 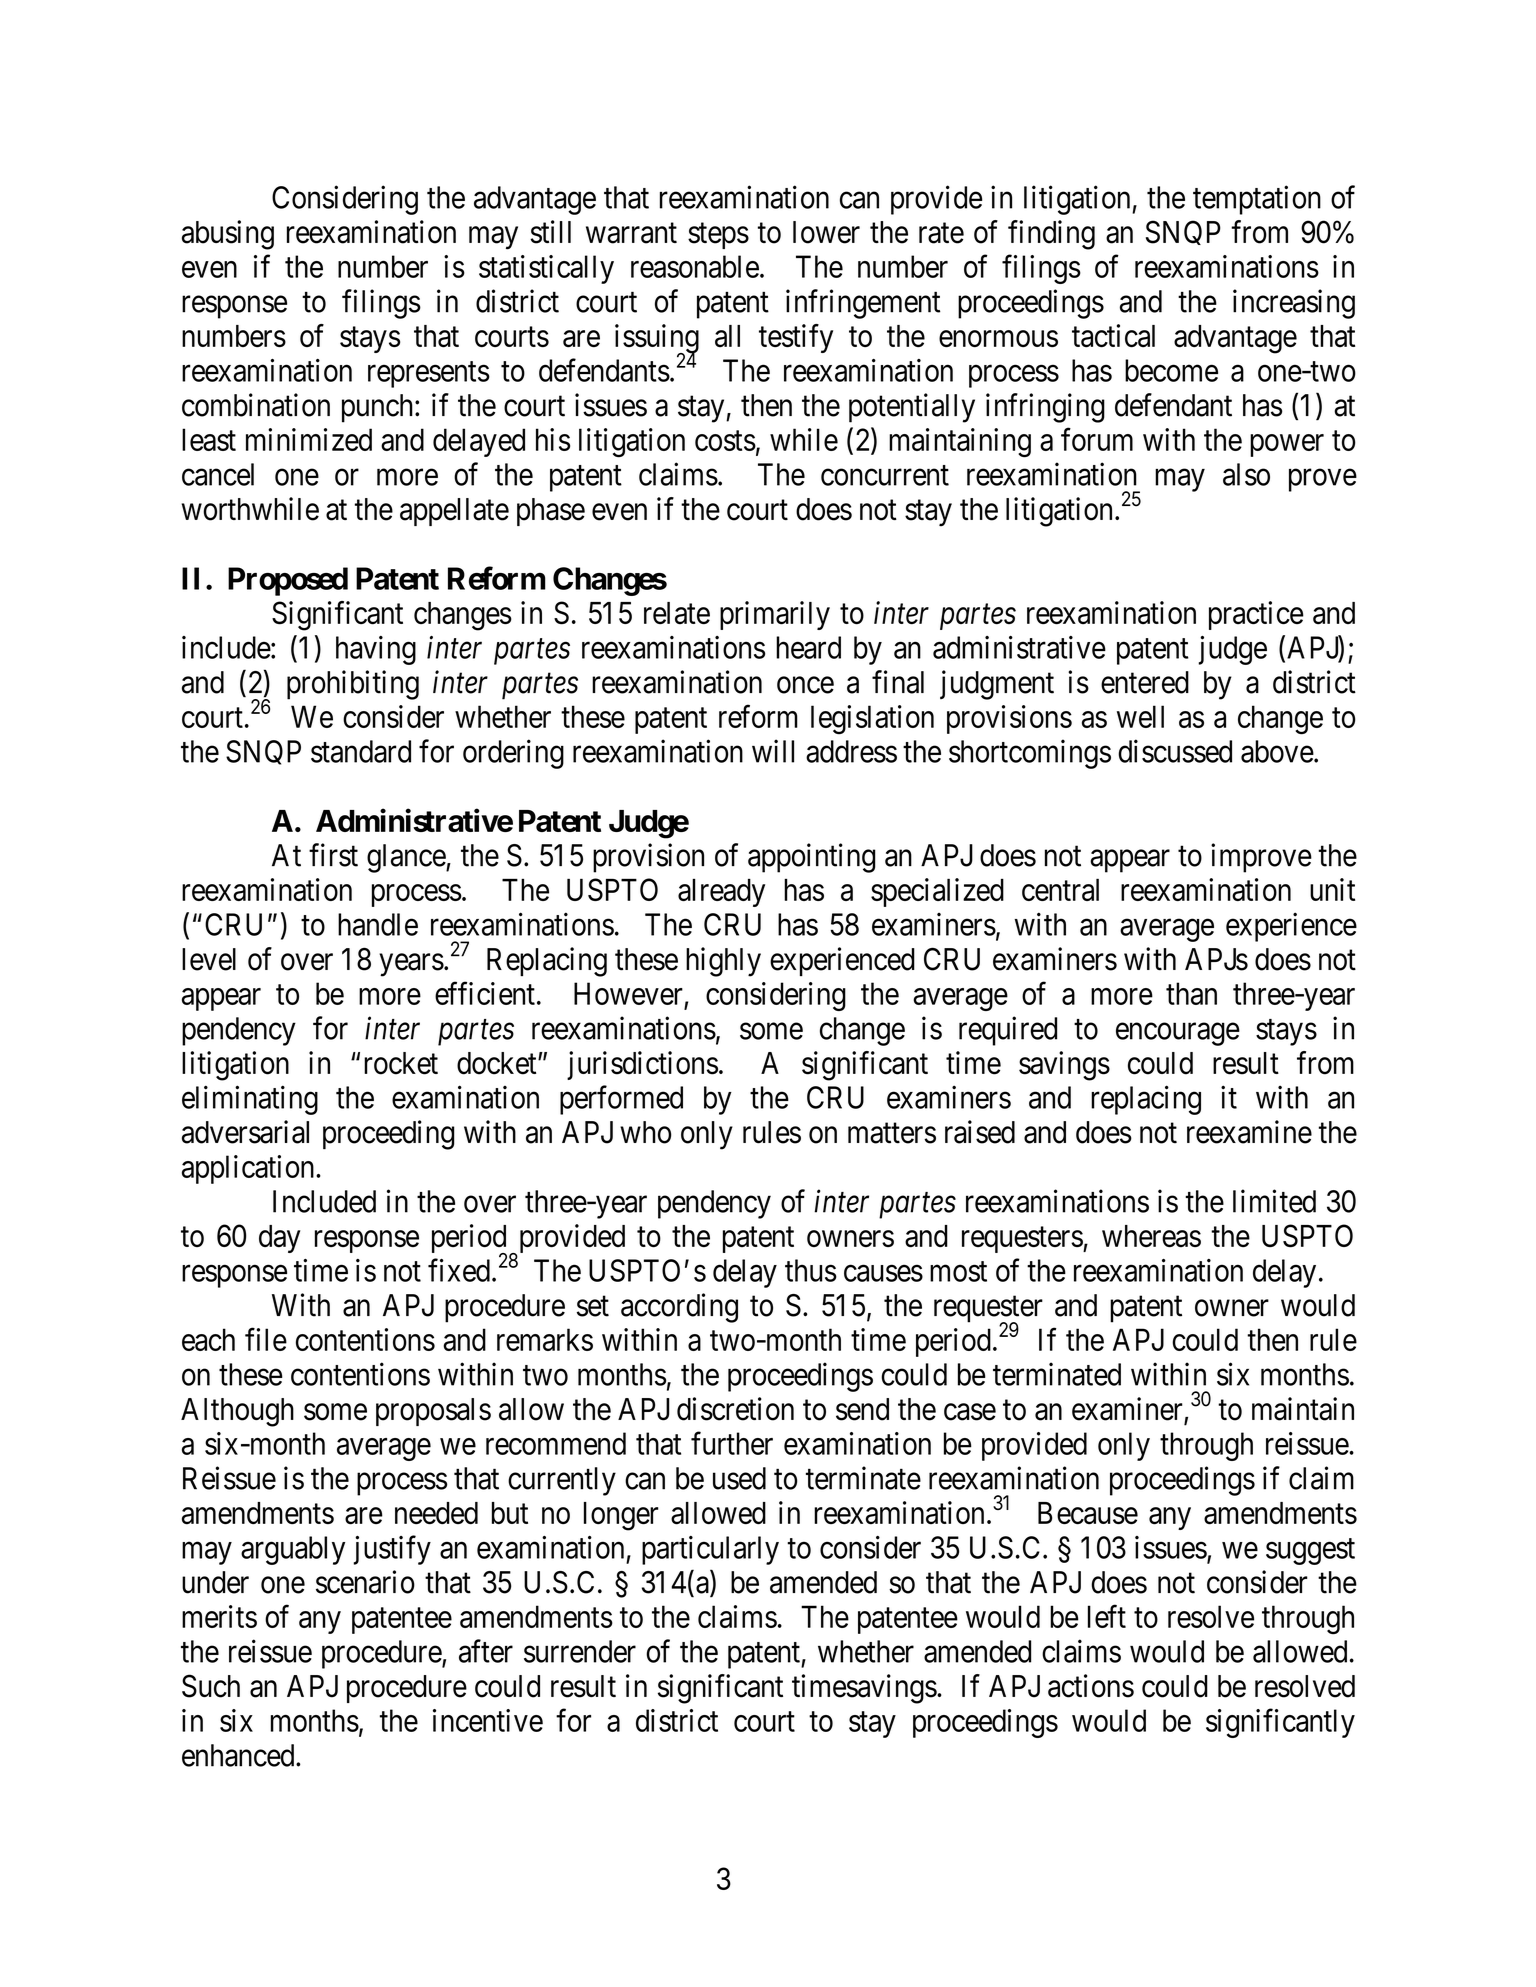 I want to click on enhanced, so click(x=239, y=1755).
